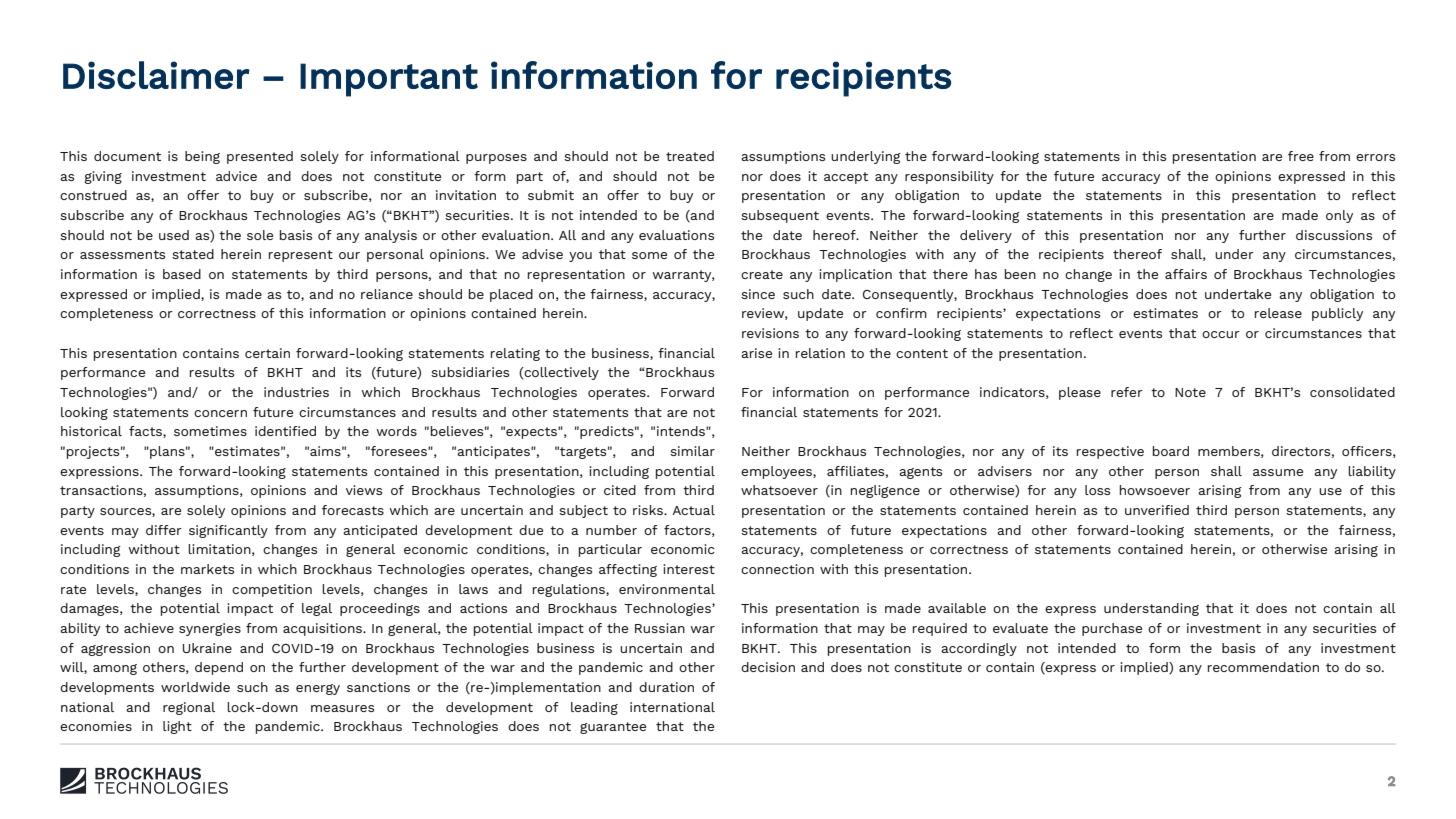 The width and height of the page is (1456, 819). Describe the element at coordinates (220, 413) in the page. I see `concern` at that location.
